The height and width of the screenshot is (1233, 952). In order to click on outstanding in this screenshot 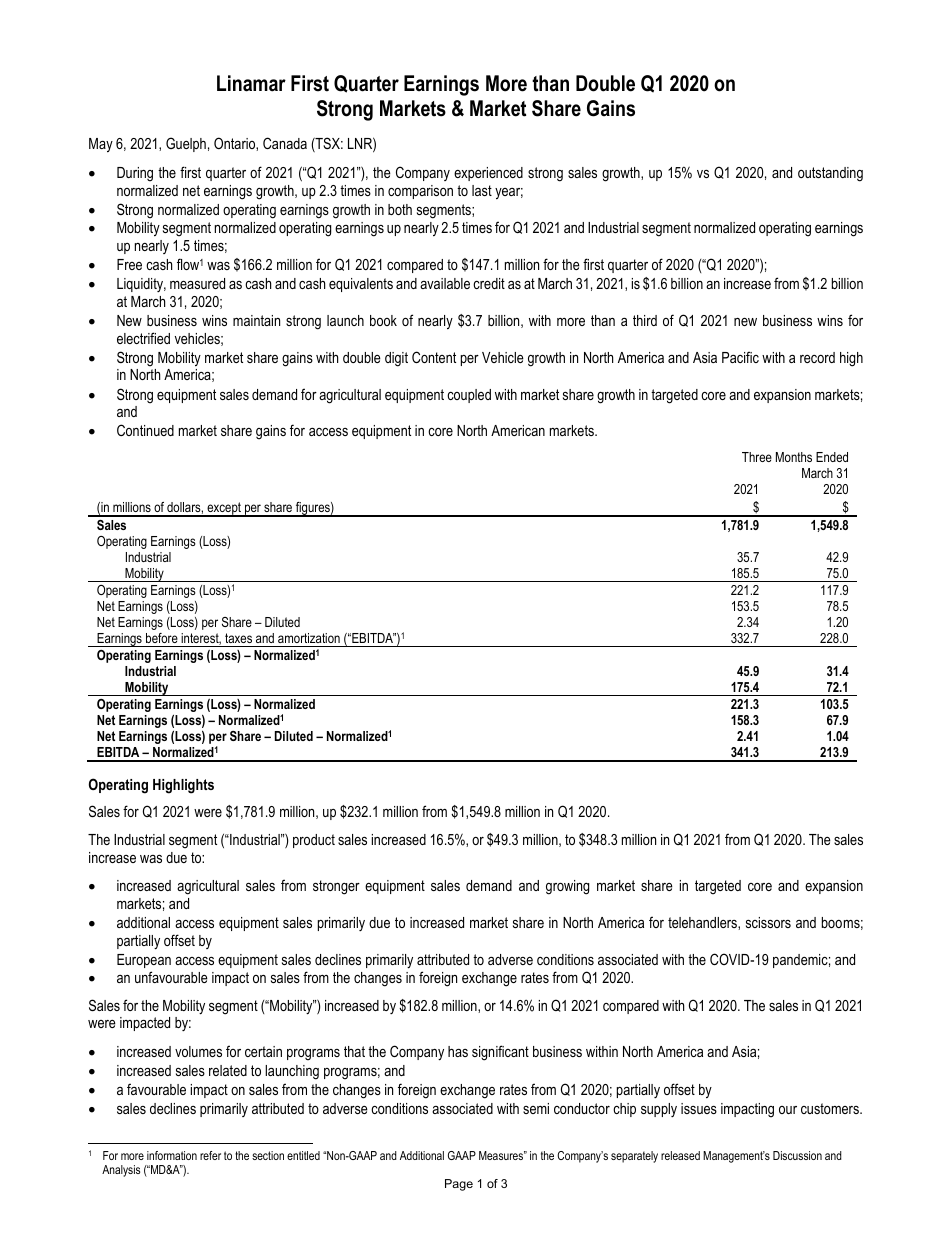, I will do `click(830, 174)`.
